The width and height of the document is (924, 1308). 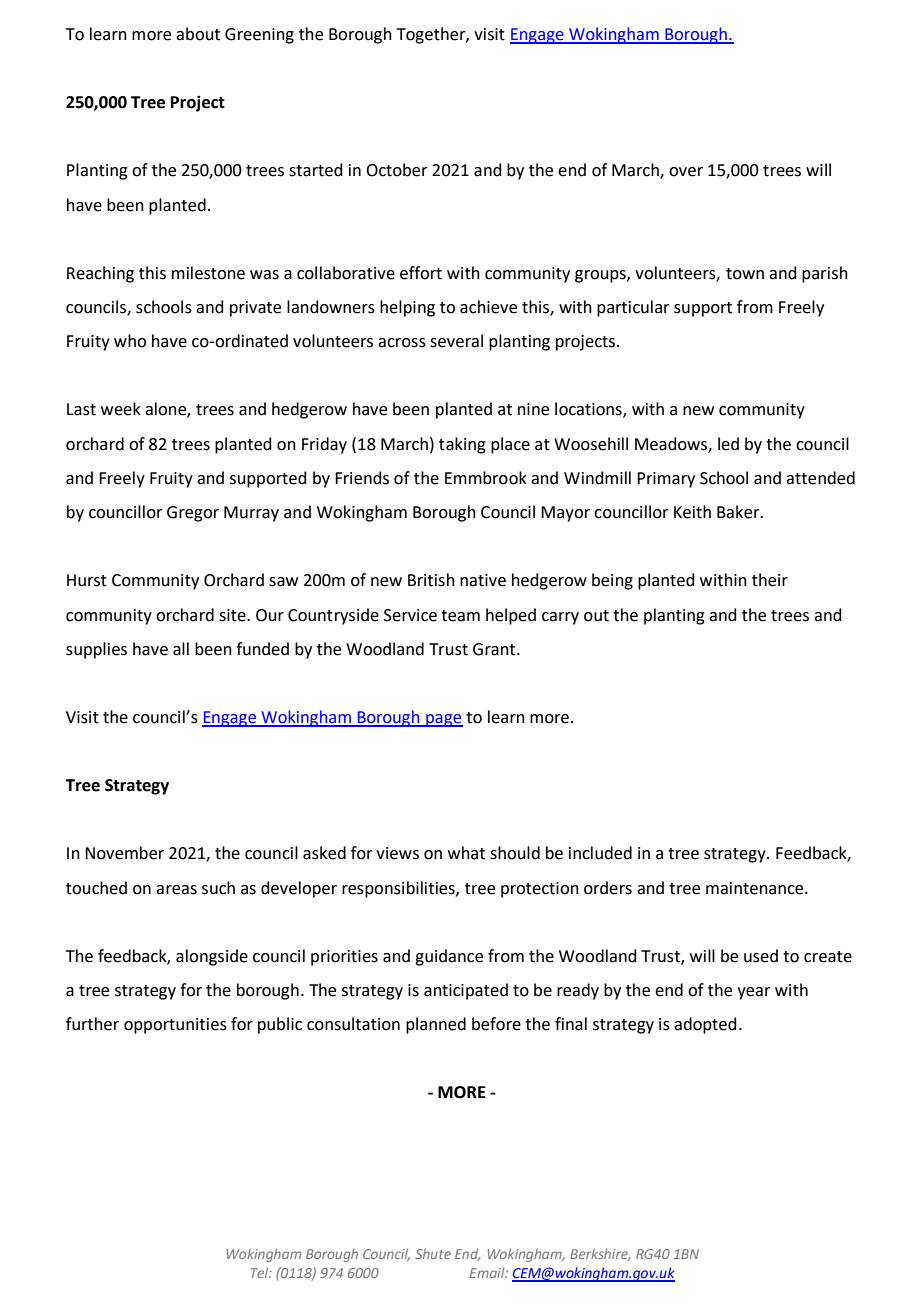 What do you see at coordinates (466, 853) in the document?
I see `what` at bounding box center [466, 853].
